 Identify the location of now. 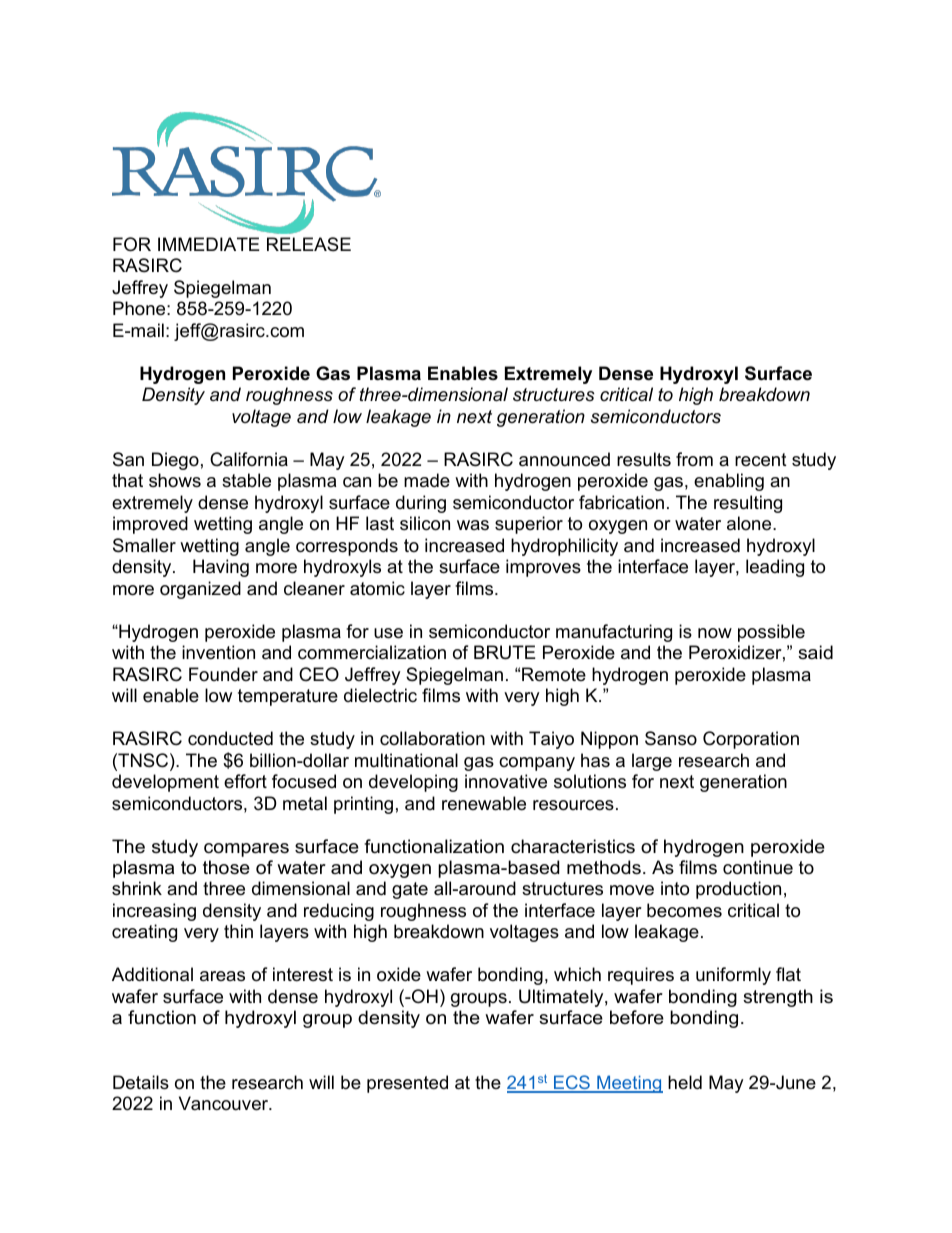
(715, 633).
